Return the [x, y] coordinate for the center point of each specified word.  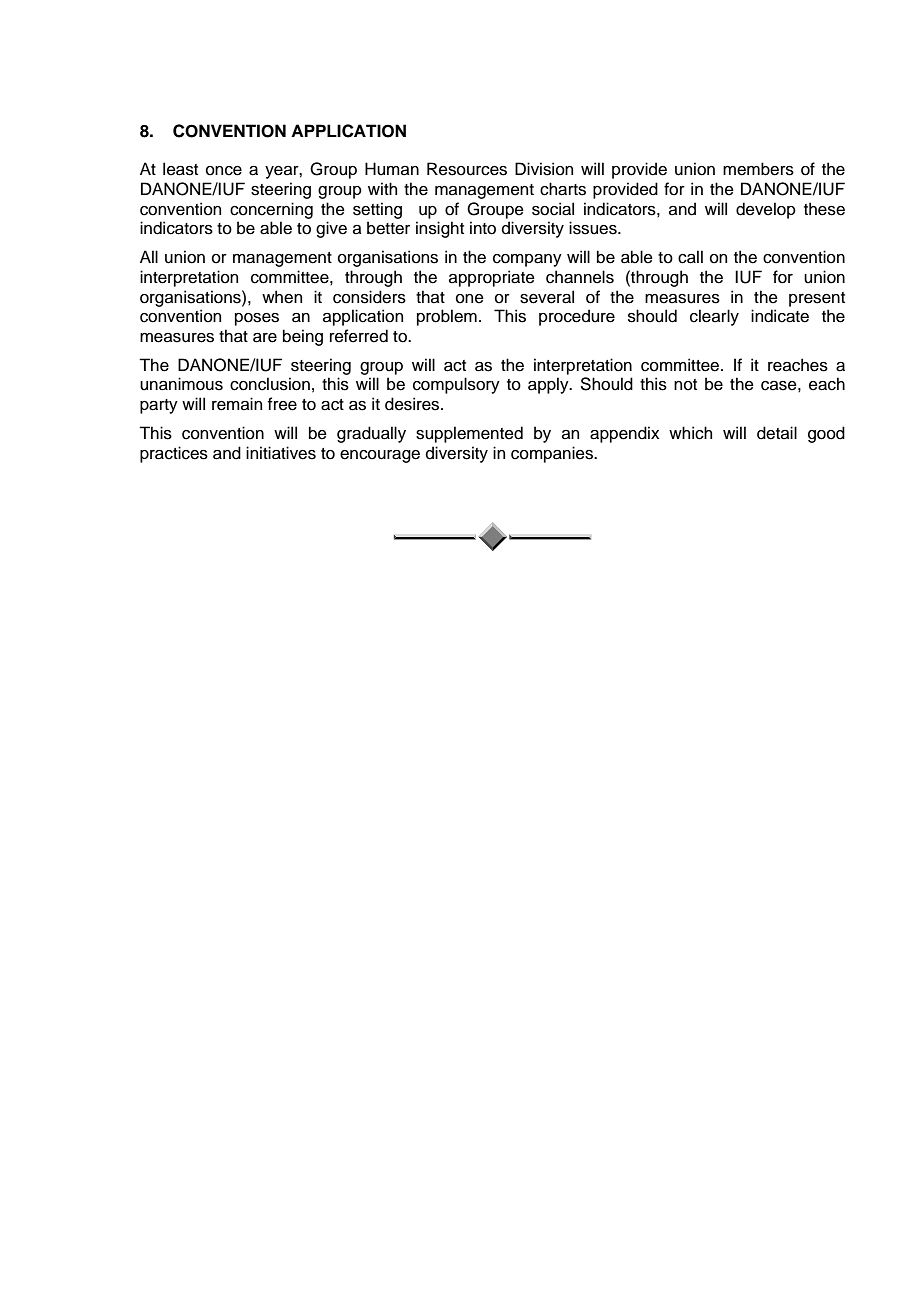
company [527, 260]
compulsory [456, 385]
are [265, 338]
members [758, 169]
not [685, 385]
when [282, 297]
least [180, 169]
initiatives [281, 453]
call [690, 257]
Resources [467, 169]
